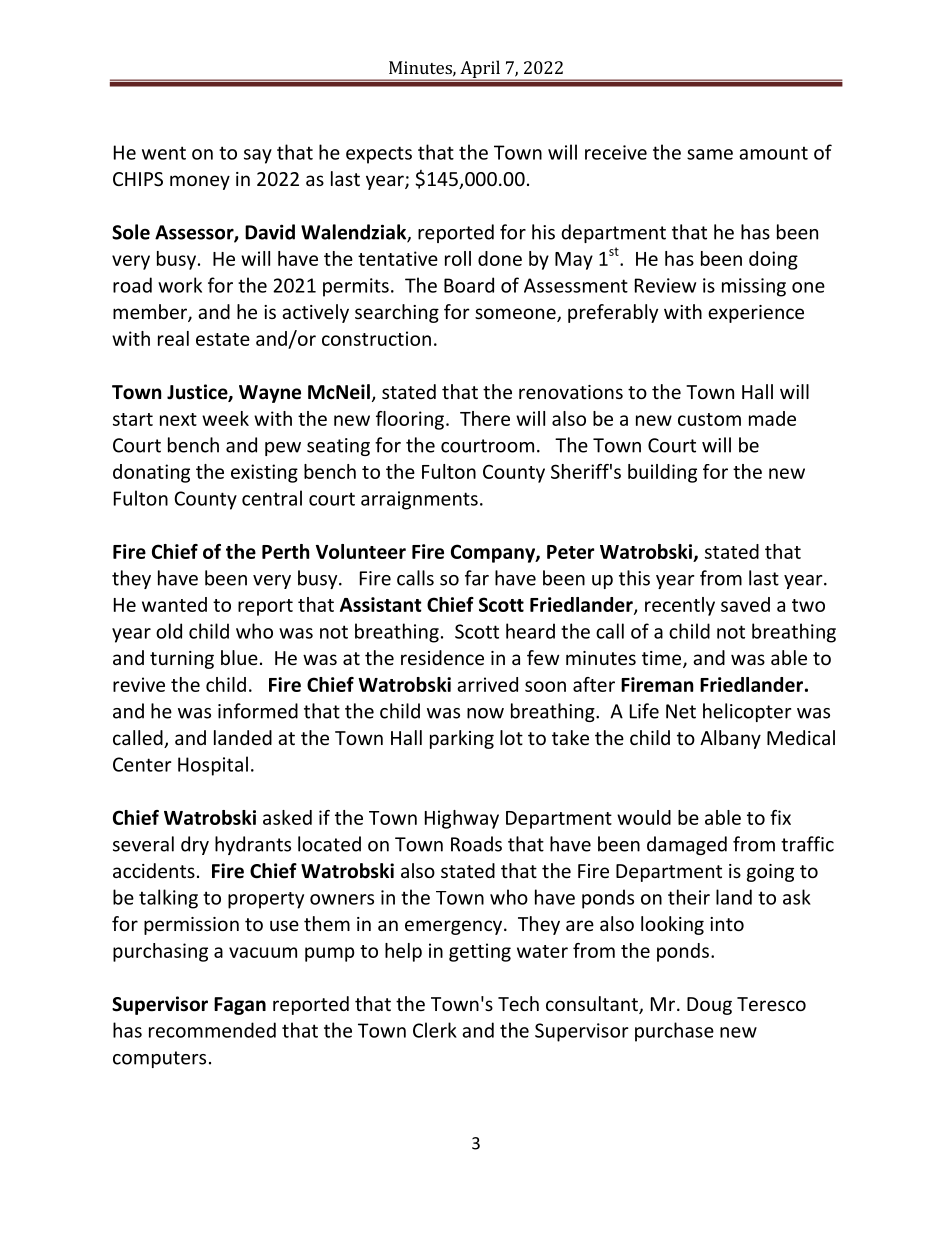  Describe the element at coordinates (212, 1030) in the screenshot. I see `recommended` at that location.
